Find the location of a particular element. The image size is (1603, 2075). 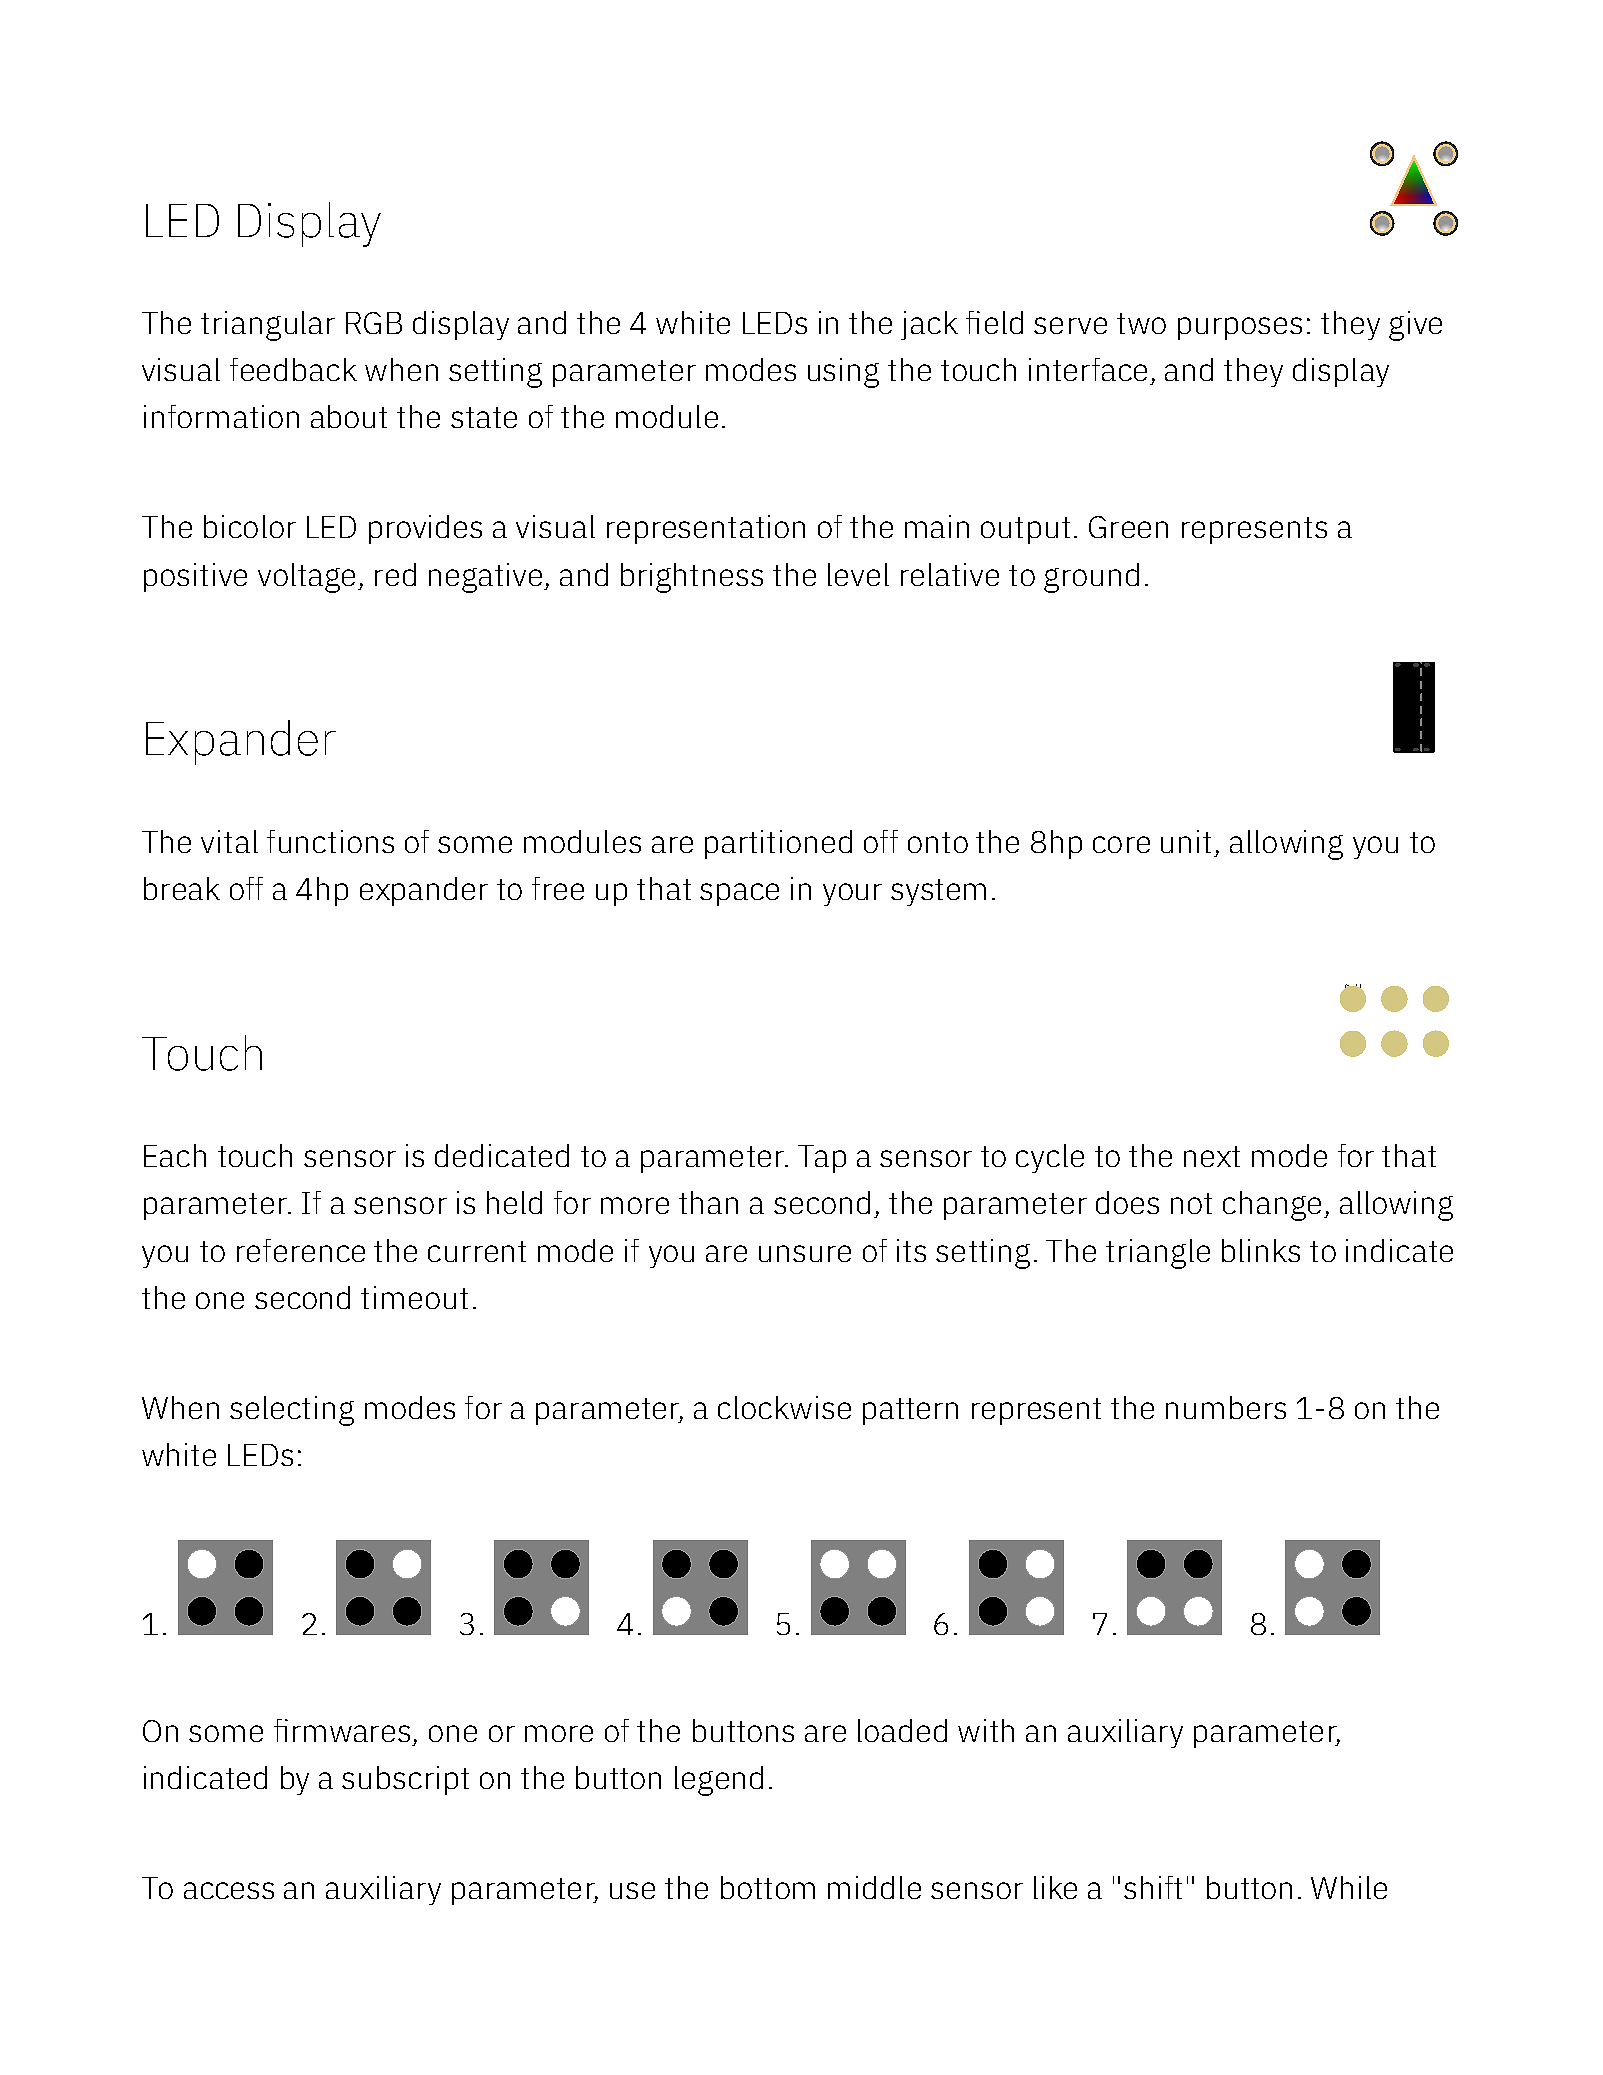

Each is located at coordinates (175, 1155).
